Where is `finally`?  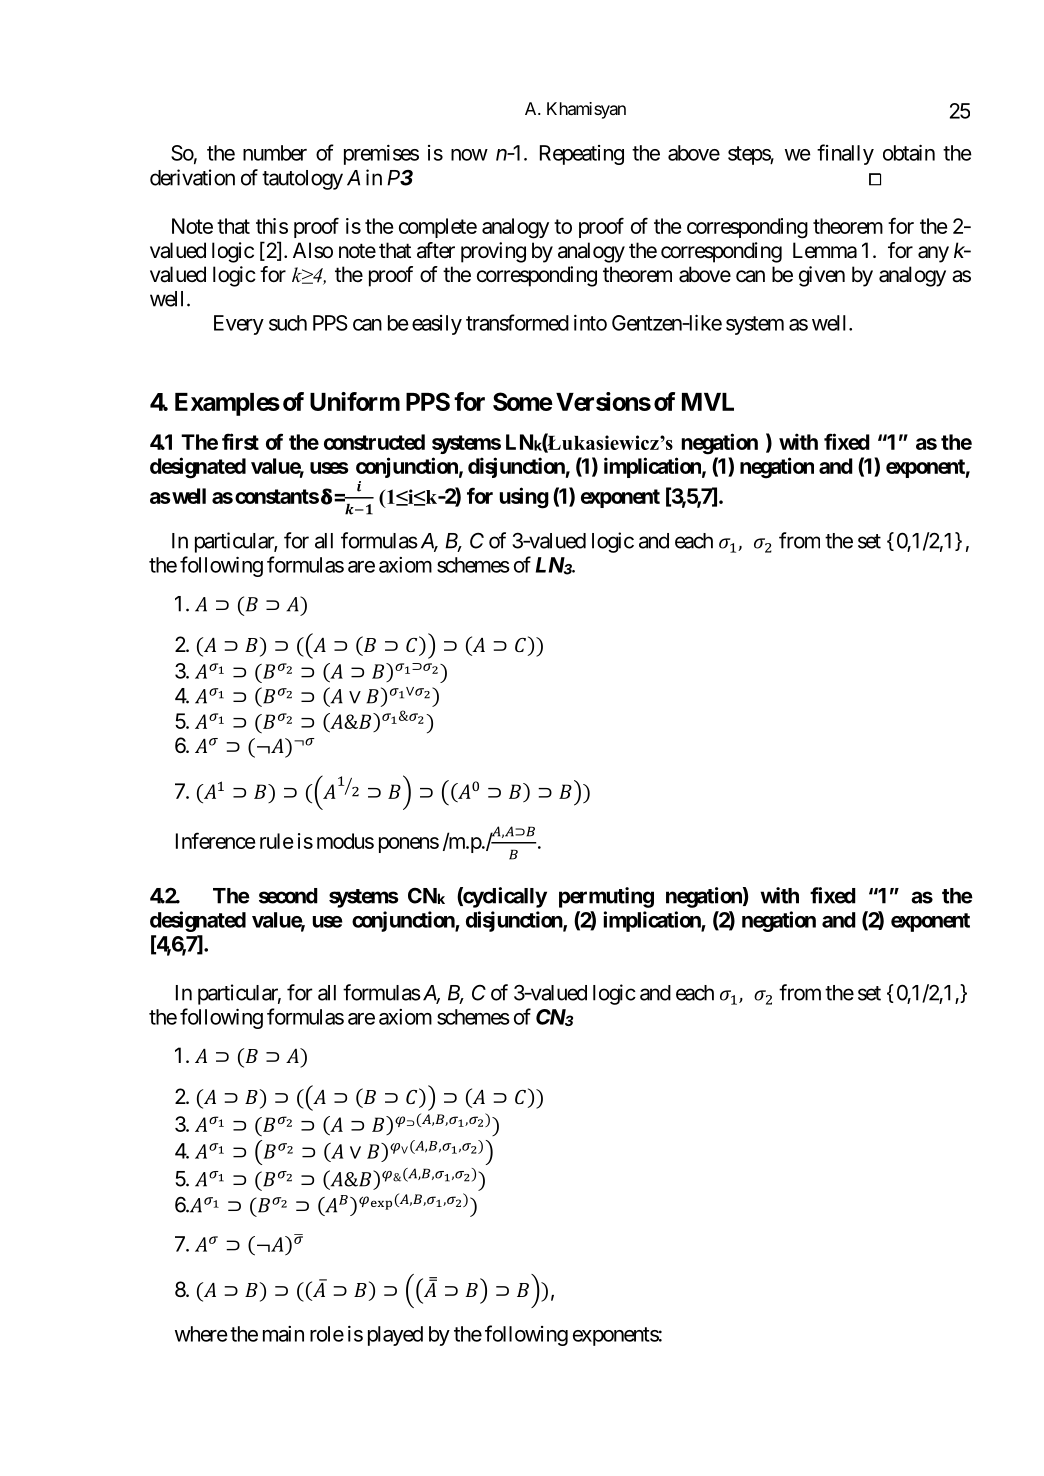
finally is located at coordinates (845, 154).
